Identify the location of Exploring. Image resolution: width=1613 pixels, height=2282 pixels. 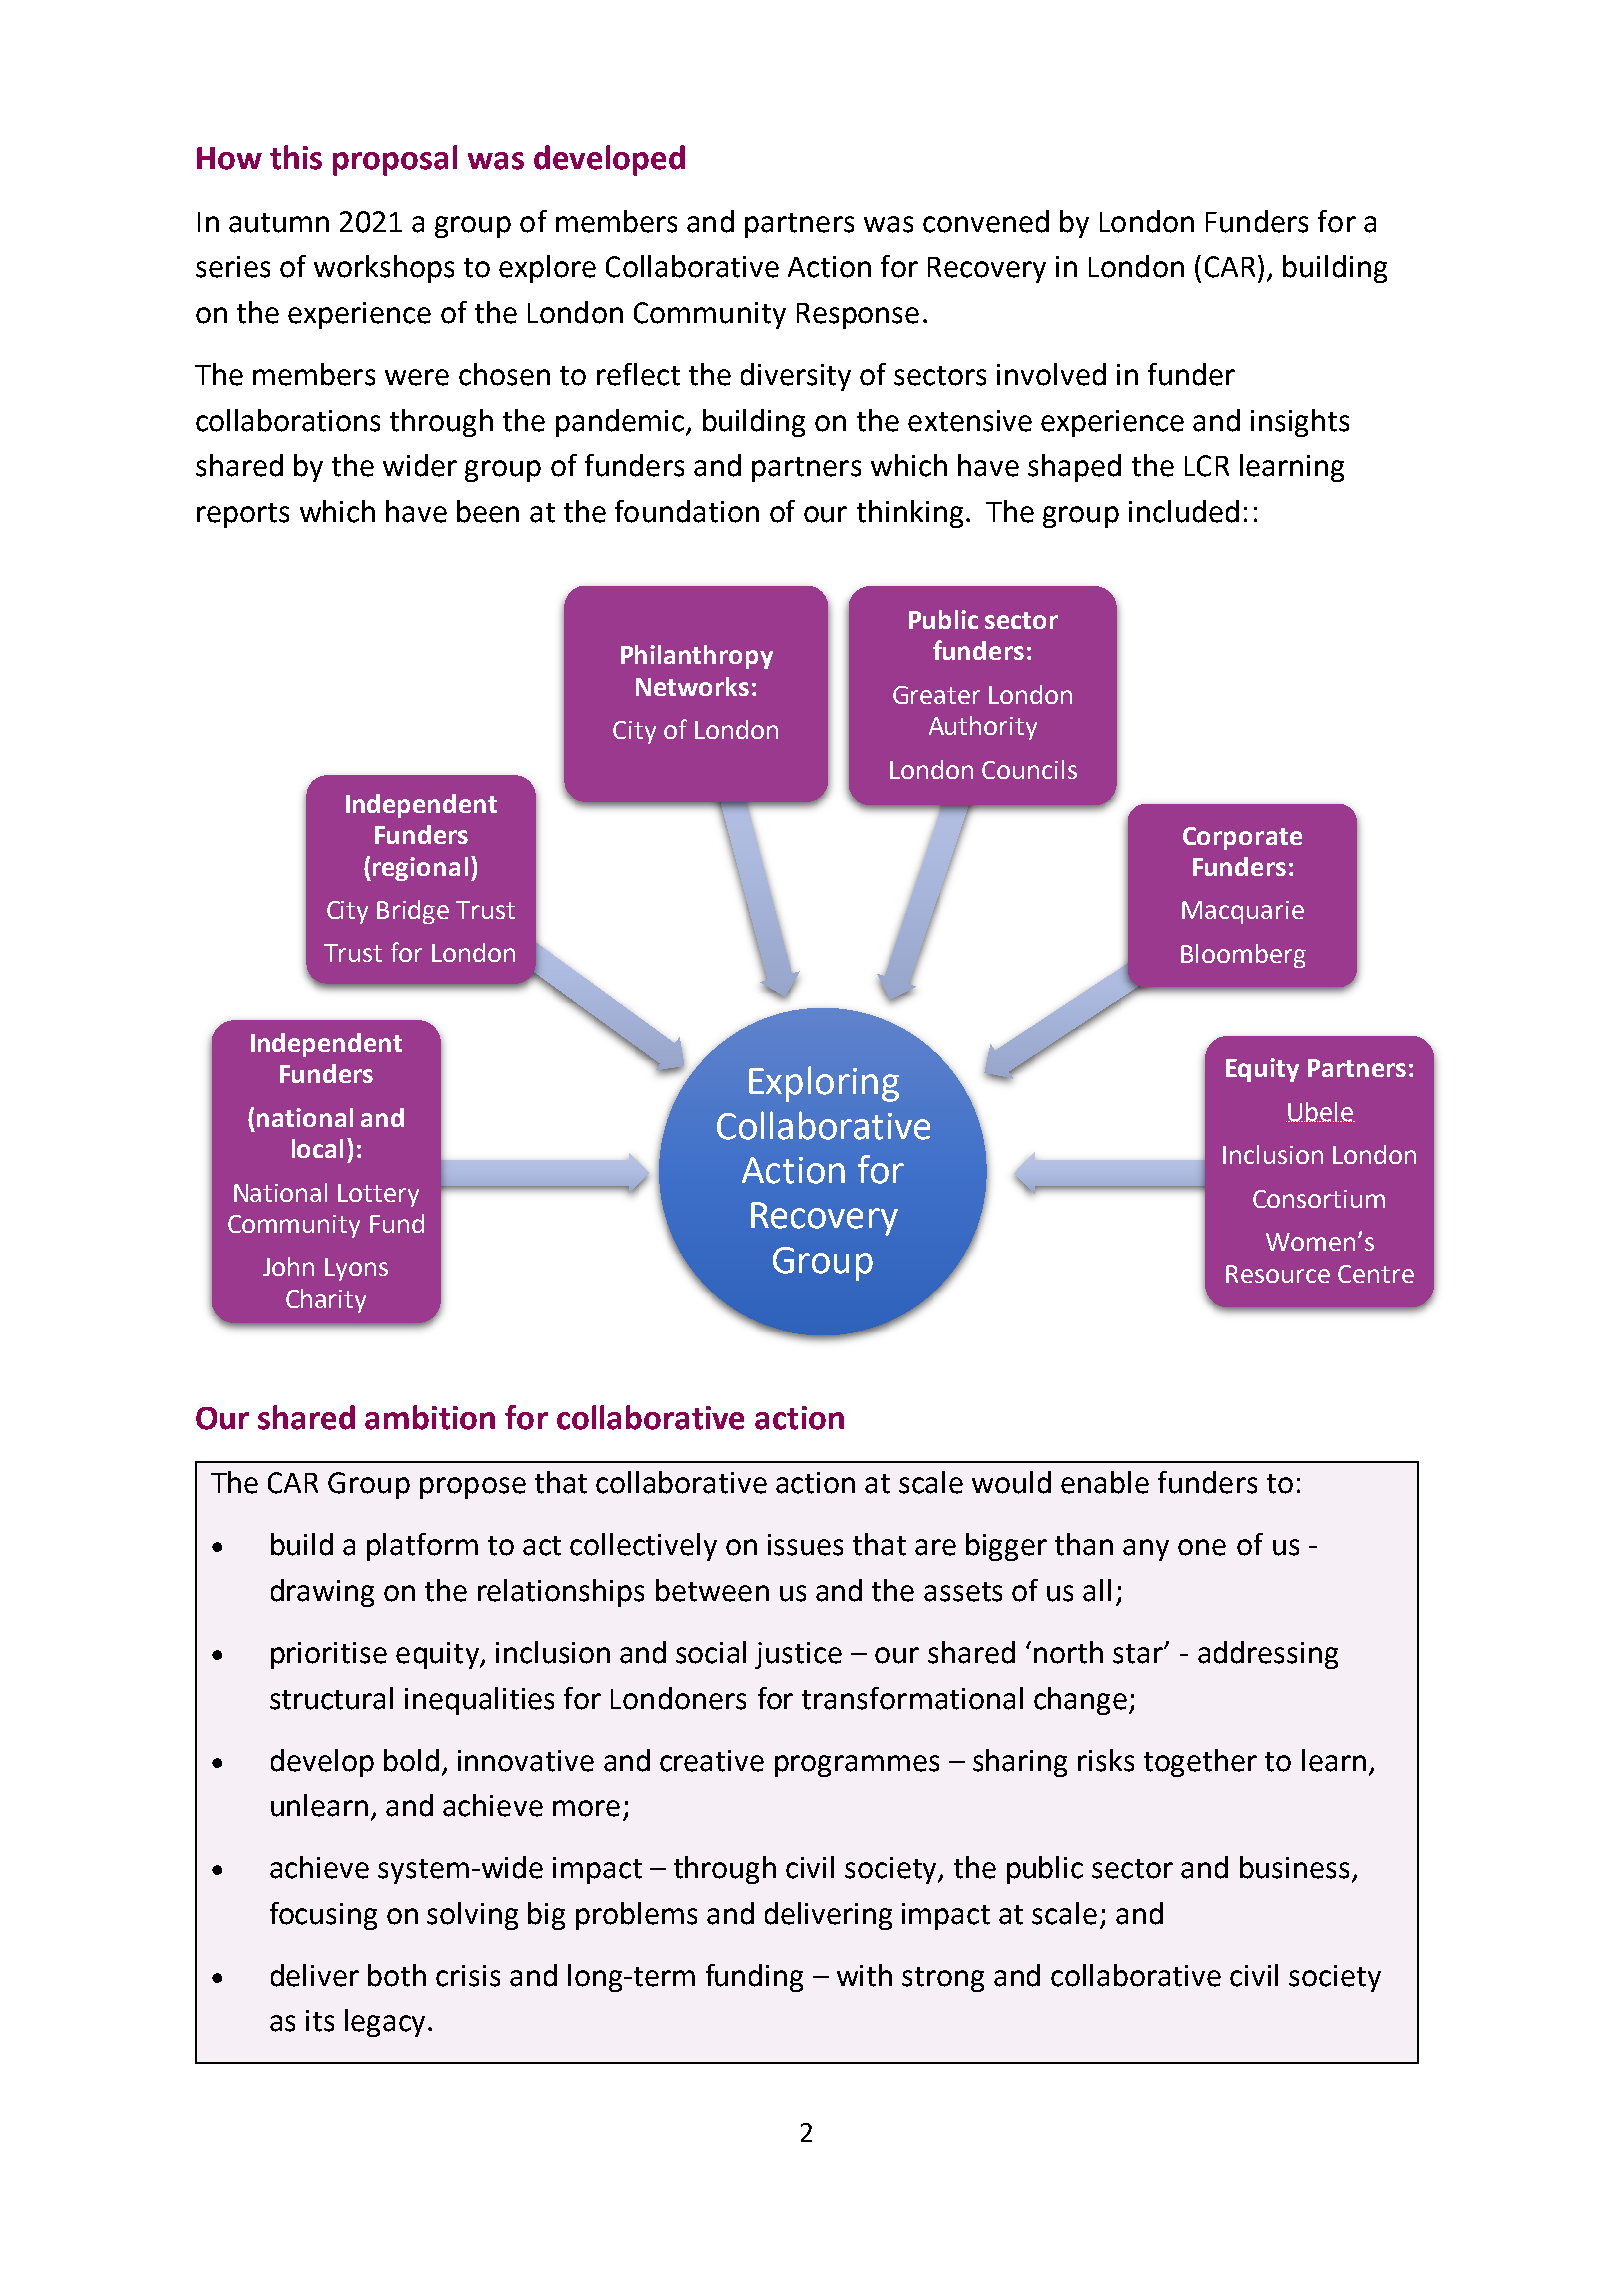
(824, 1084).
